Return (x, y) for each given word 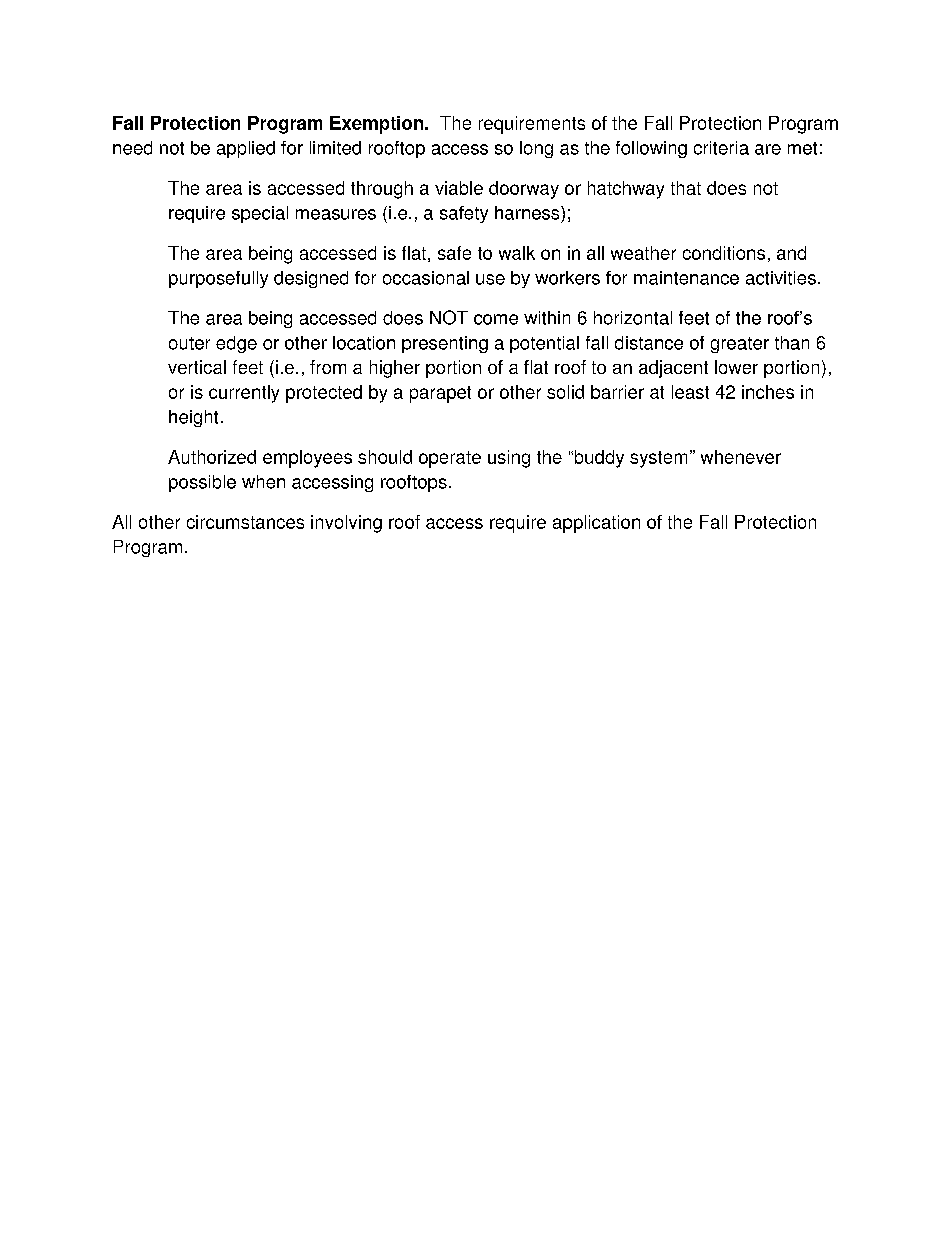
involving (346, 524)
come (496, 319)
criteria (721, 148)
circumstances (245, 522)
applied (246, 149)
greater (740, 345)
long (536, 149)
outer (189, 343)
